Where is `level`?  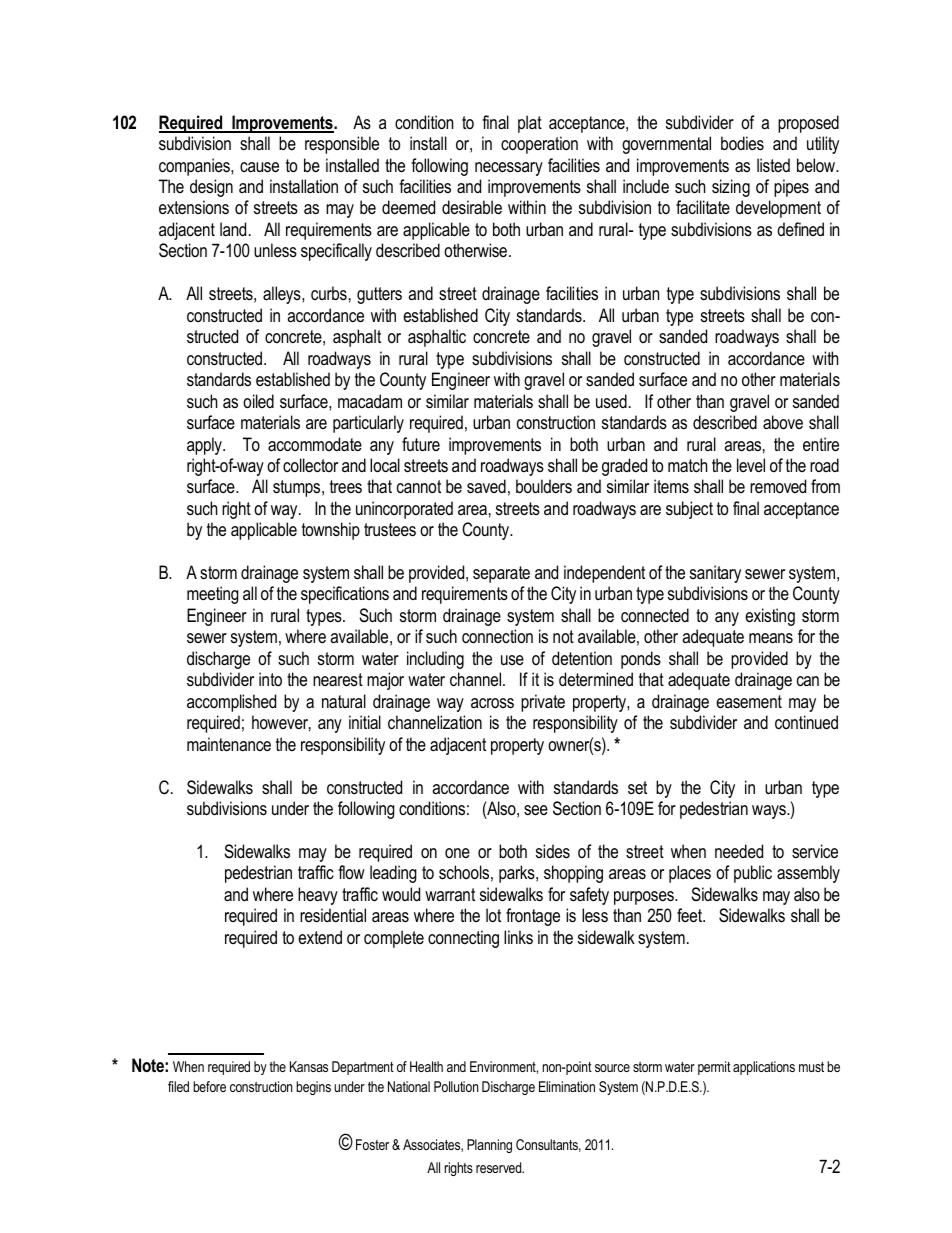
level is located at coordinates (751, 465).
